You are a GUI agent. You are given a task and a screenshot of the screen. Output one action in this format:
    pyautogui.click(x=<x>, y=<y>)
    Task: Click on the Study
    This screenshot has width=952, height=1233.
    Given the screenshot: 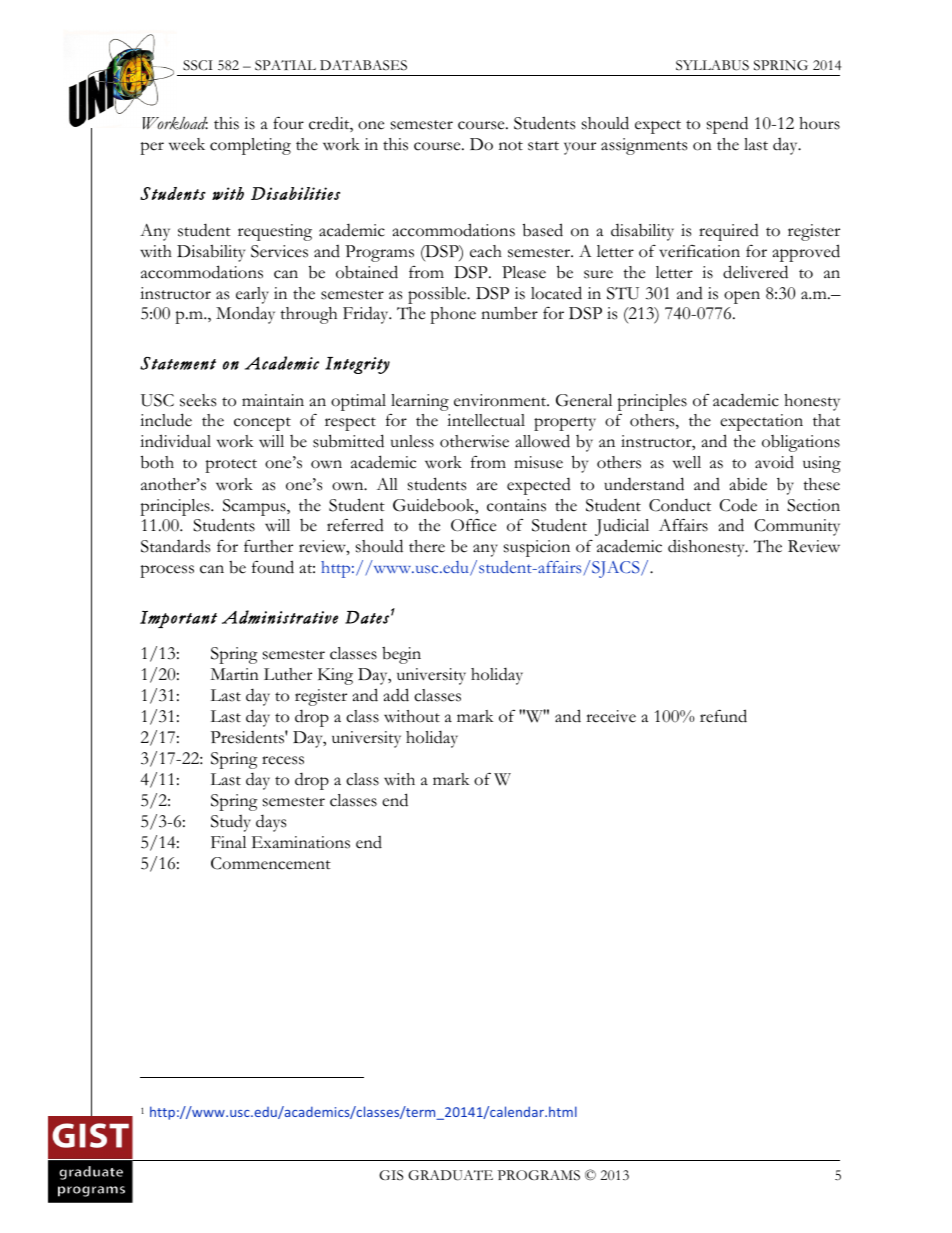 What is the action you would take?
    pyautogui.click(x=231, y=823)
